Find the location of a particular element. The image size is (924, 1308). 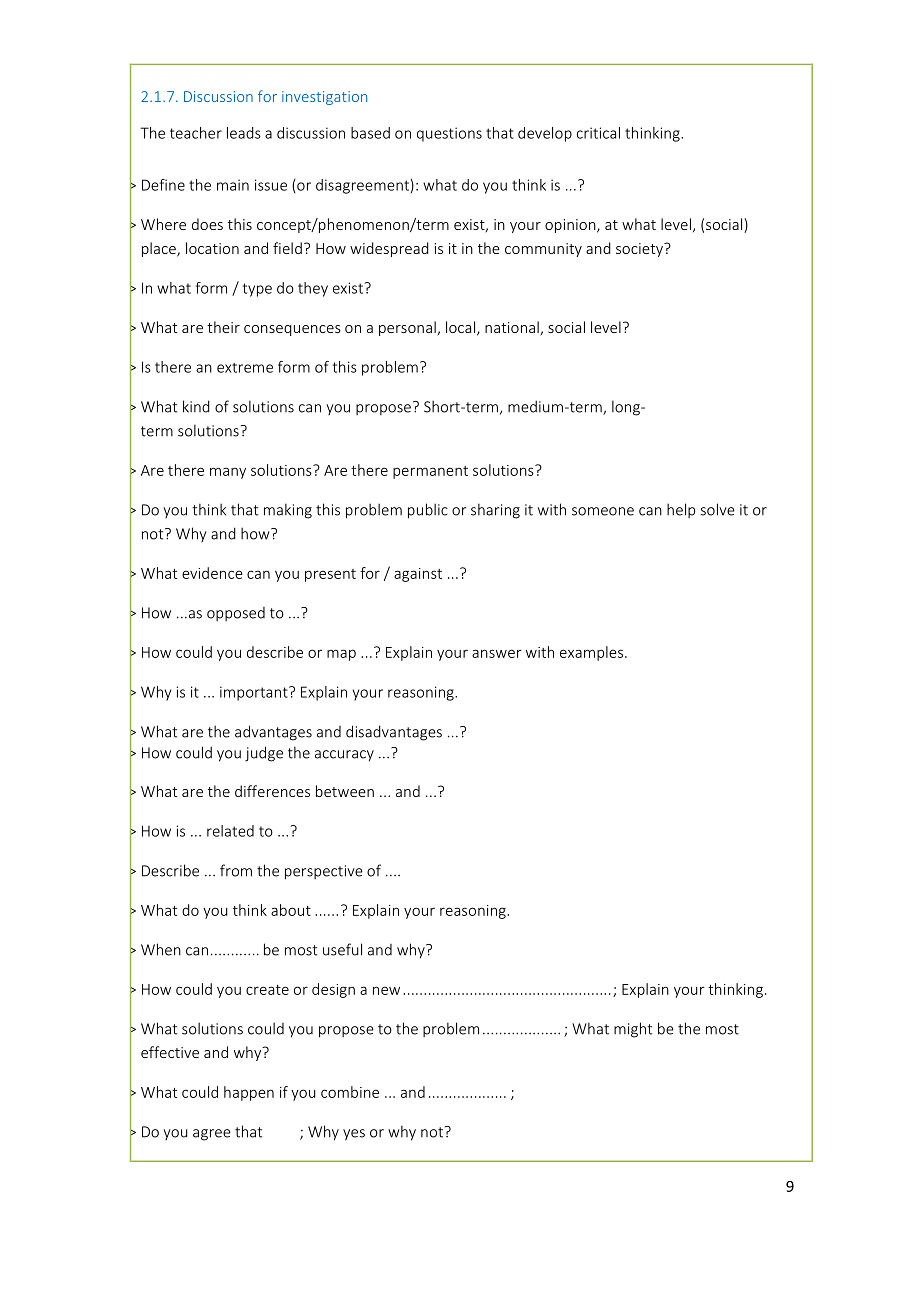

many is located at coordinates (228, 473).
